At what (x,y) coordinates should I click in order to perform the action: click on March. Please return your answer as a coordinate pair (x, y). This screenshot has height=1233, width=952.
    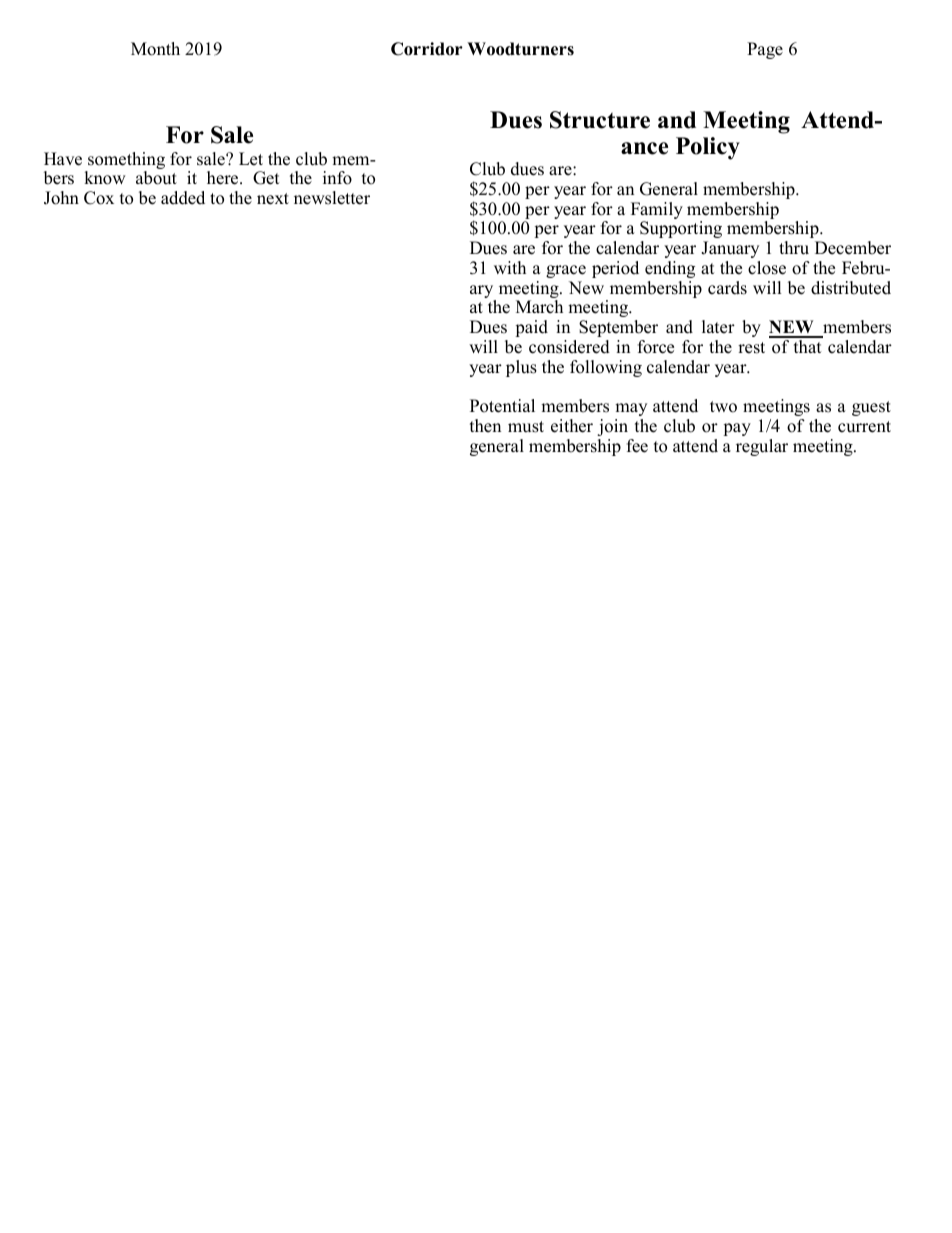
    Looking at the image, I should click on (539, 307).
